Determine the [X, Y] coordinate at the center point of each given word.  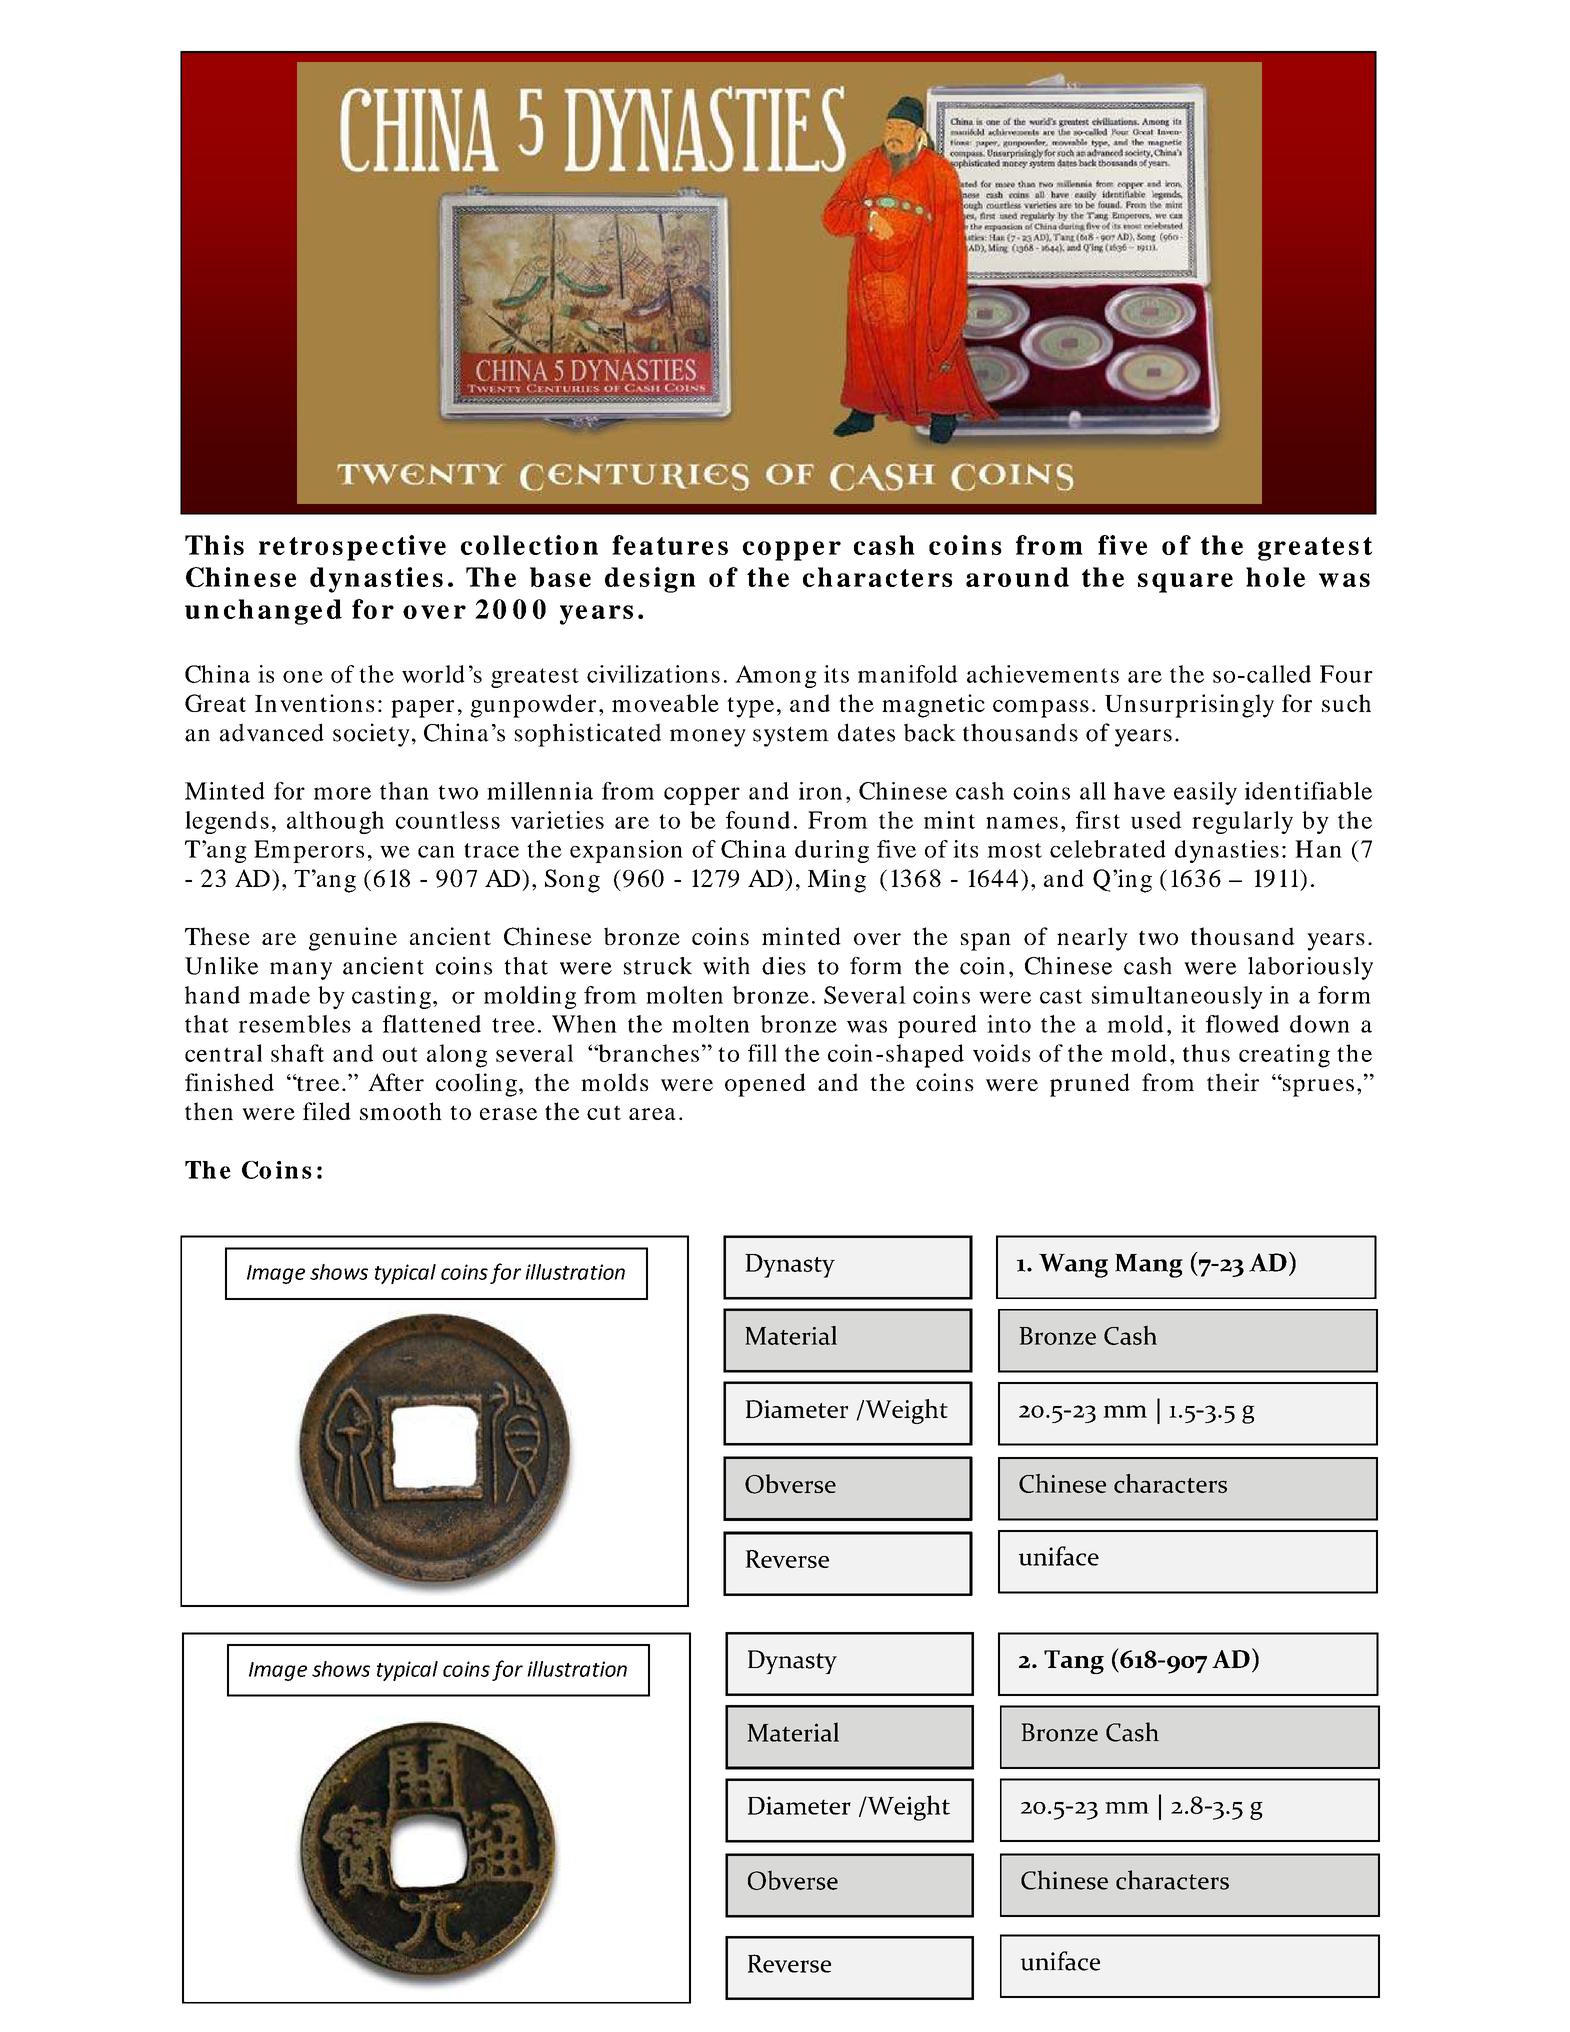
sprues [1317, 1087]
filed [327, 1111]
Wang [1073, 1265]
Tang [1074, 1662]
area [652, 1114]
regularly [1242, 822]
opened [765, 1085]
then [209, 1111]
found [758, 820]
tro [308, 546]
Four [1346, 674]
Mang [1149, 1266]
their [1233, 1082]
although [335, 822]
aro [988, 580]
